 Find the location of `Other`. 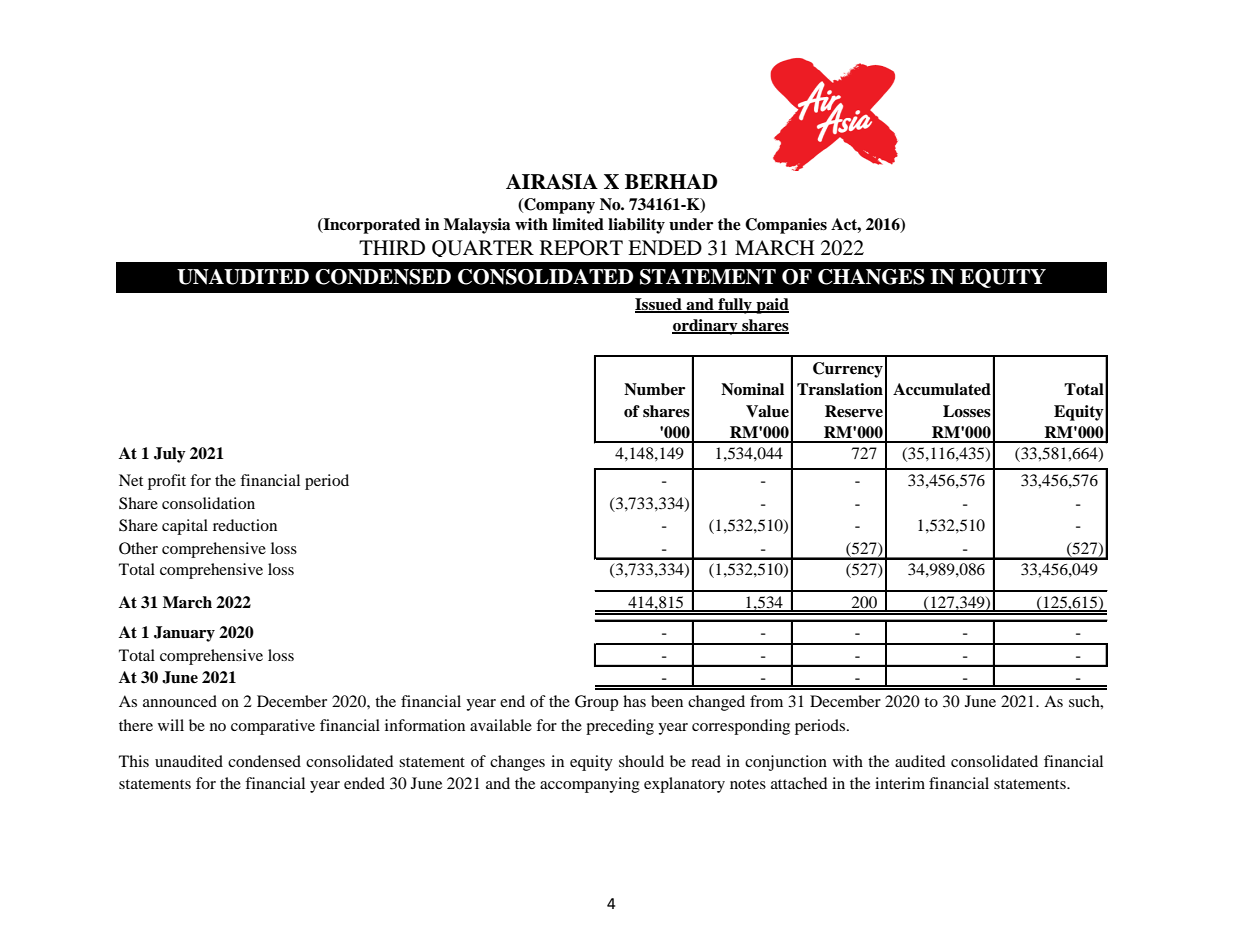

Other is located at coordinates (138, 548).
